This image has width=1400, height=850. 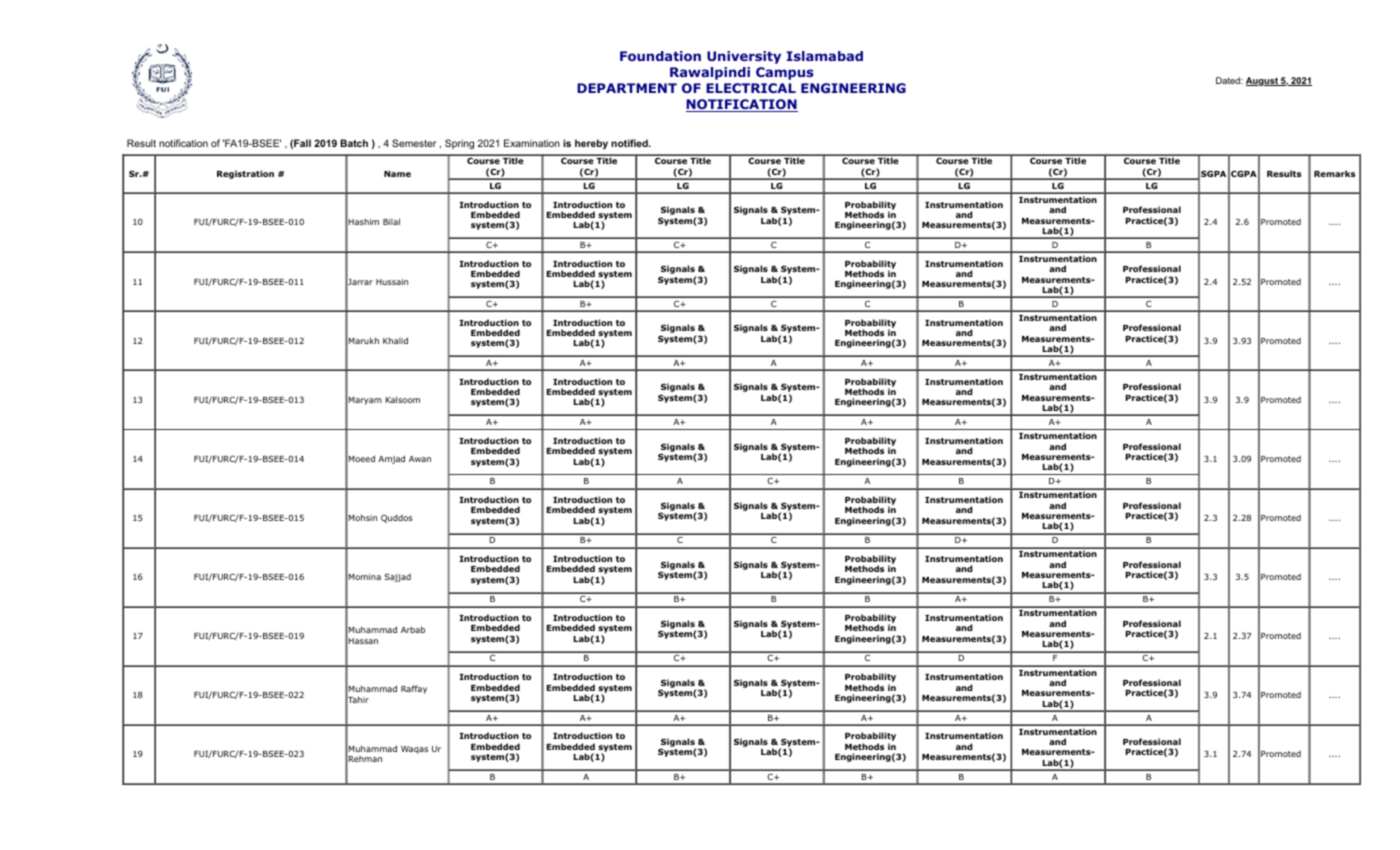 I want to click on Batch, so click(x=354, y=143).
